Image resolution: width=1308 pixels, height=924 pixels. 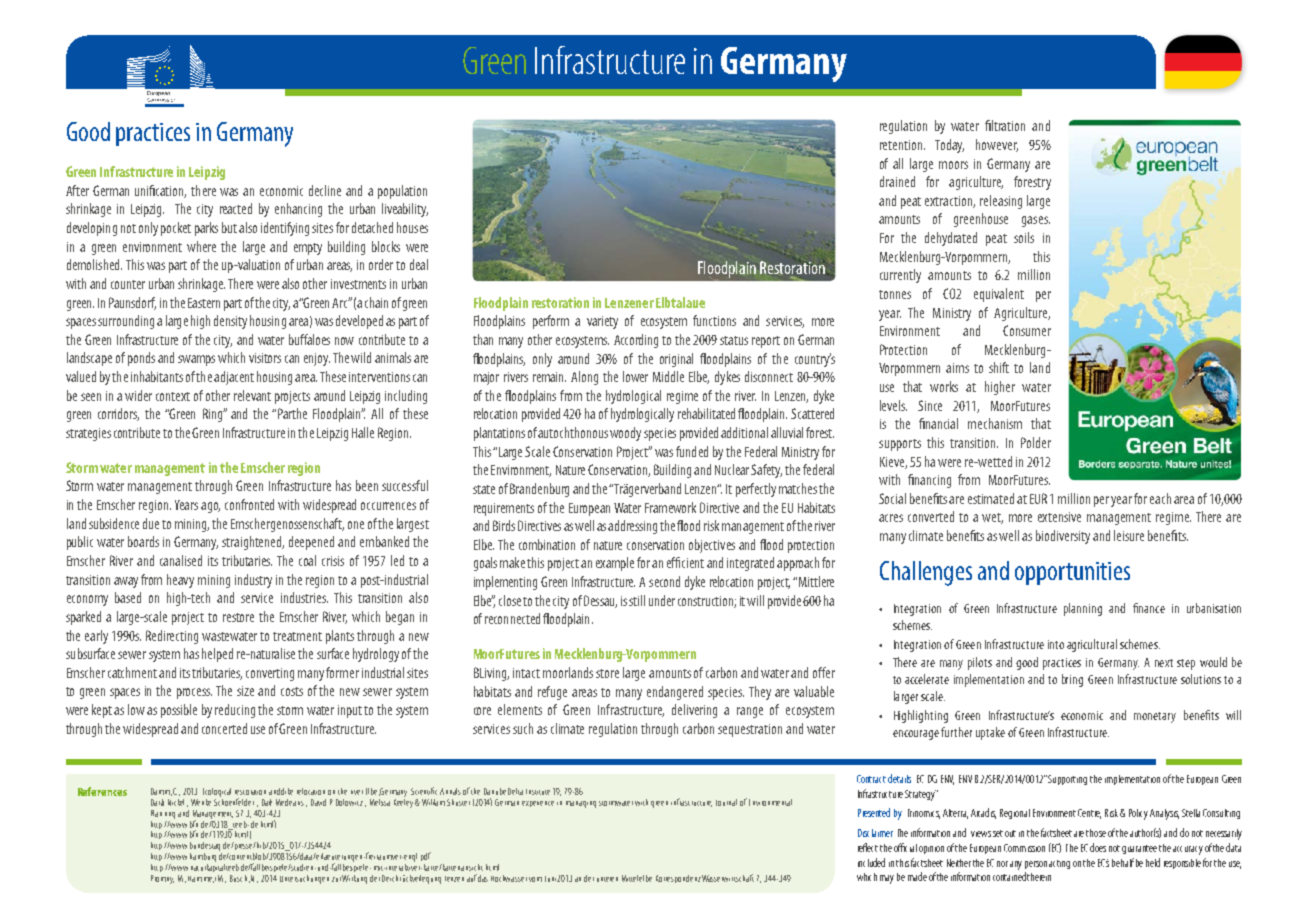 What do you see at coordinates (325, 190) in the screenshot?
I see `decline` at bounding box center [325, 190].
